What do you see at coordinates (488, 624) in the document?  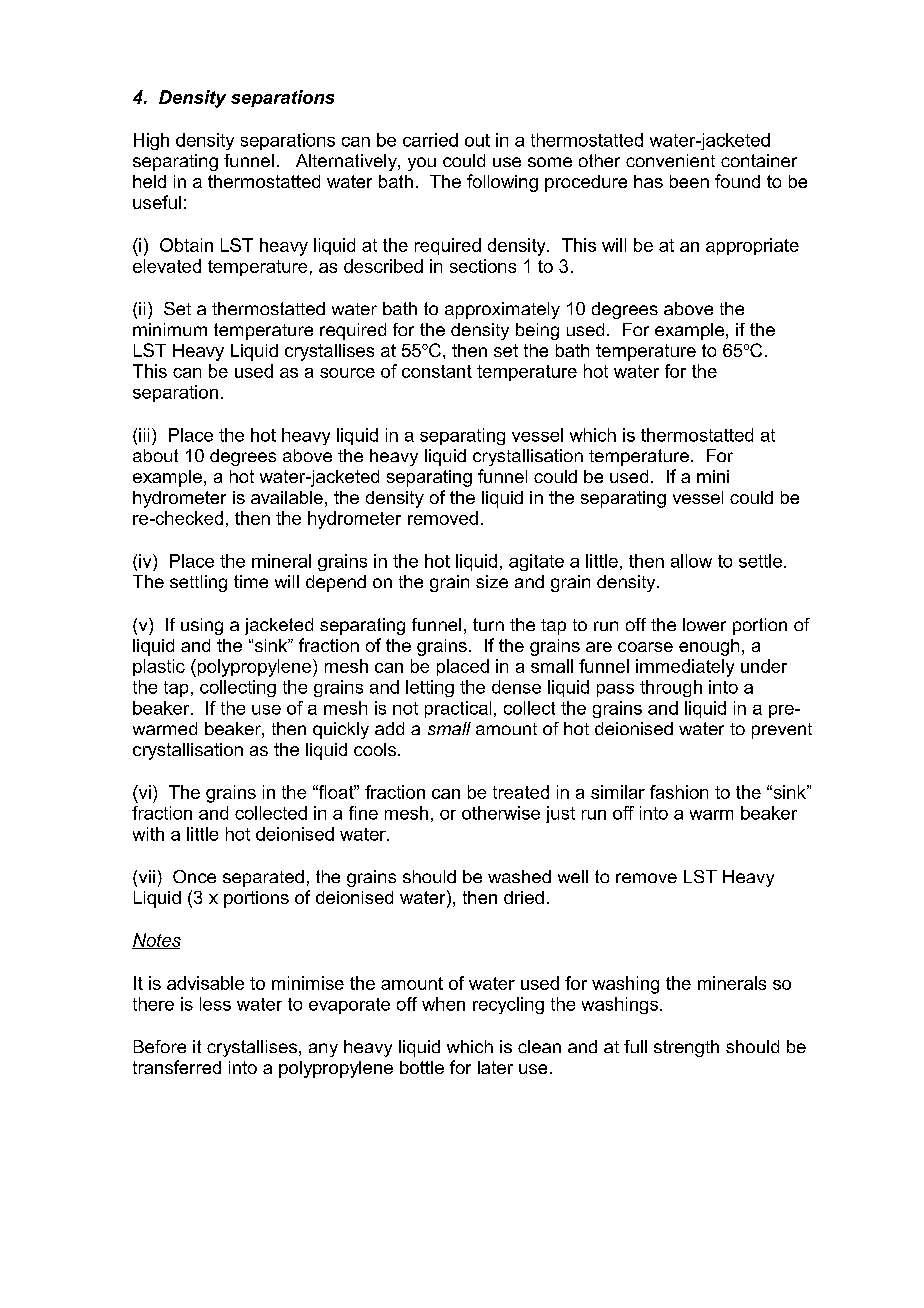 I see `turn` at bounding box center [488, 624].
